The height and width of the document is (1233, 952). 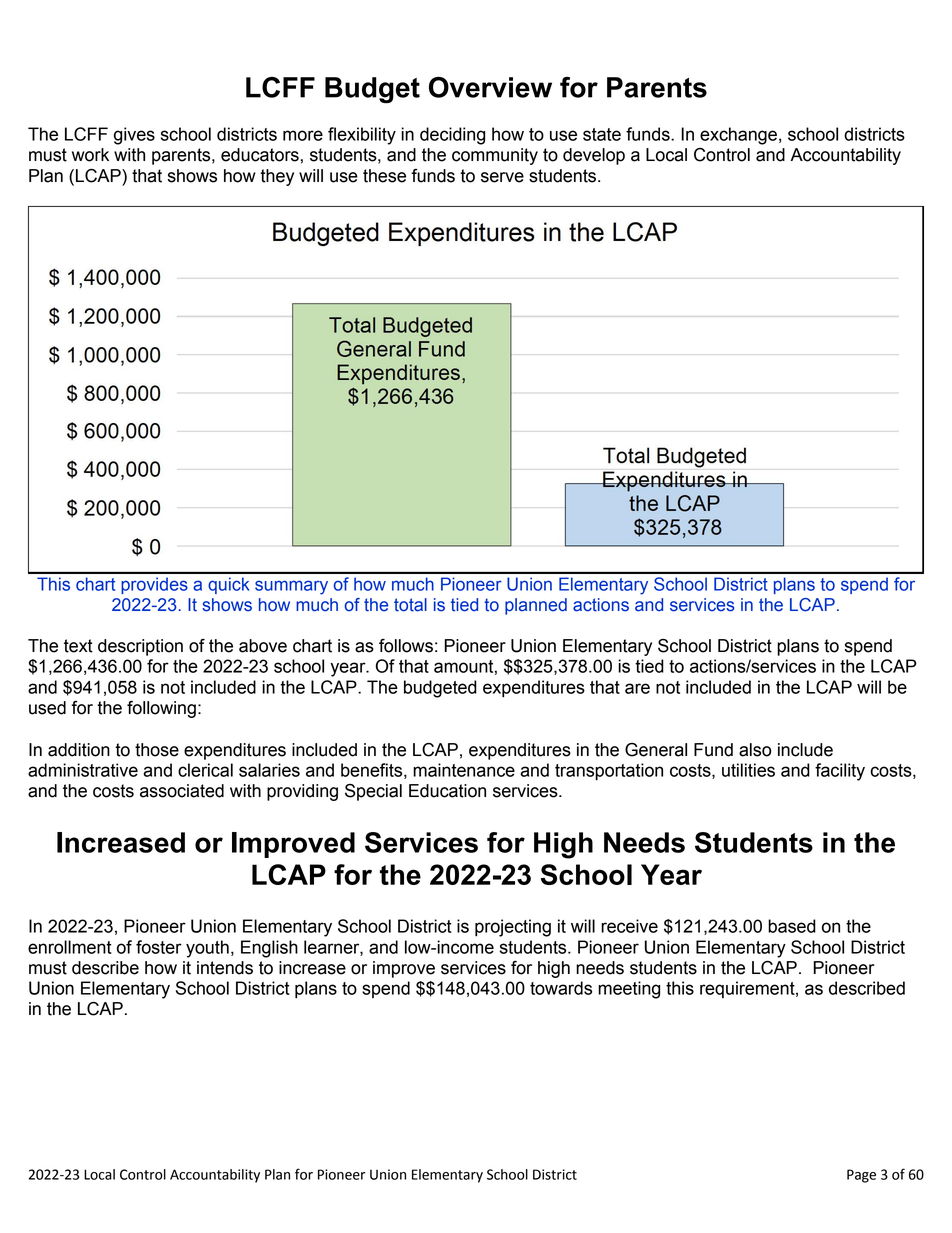 I want to click on intends, so click(x=225, y=968).
